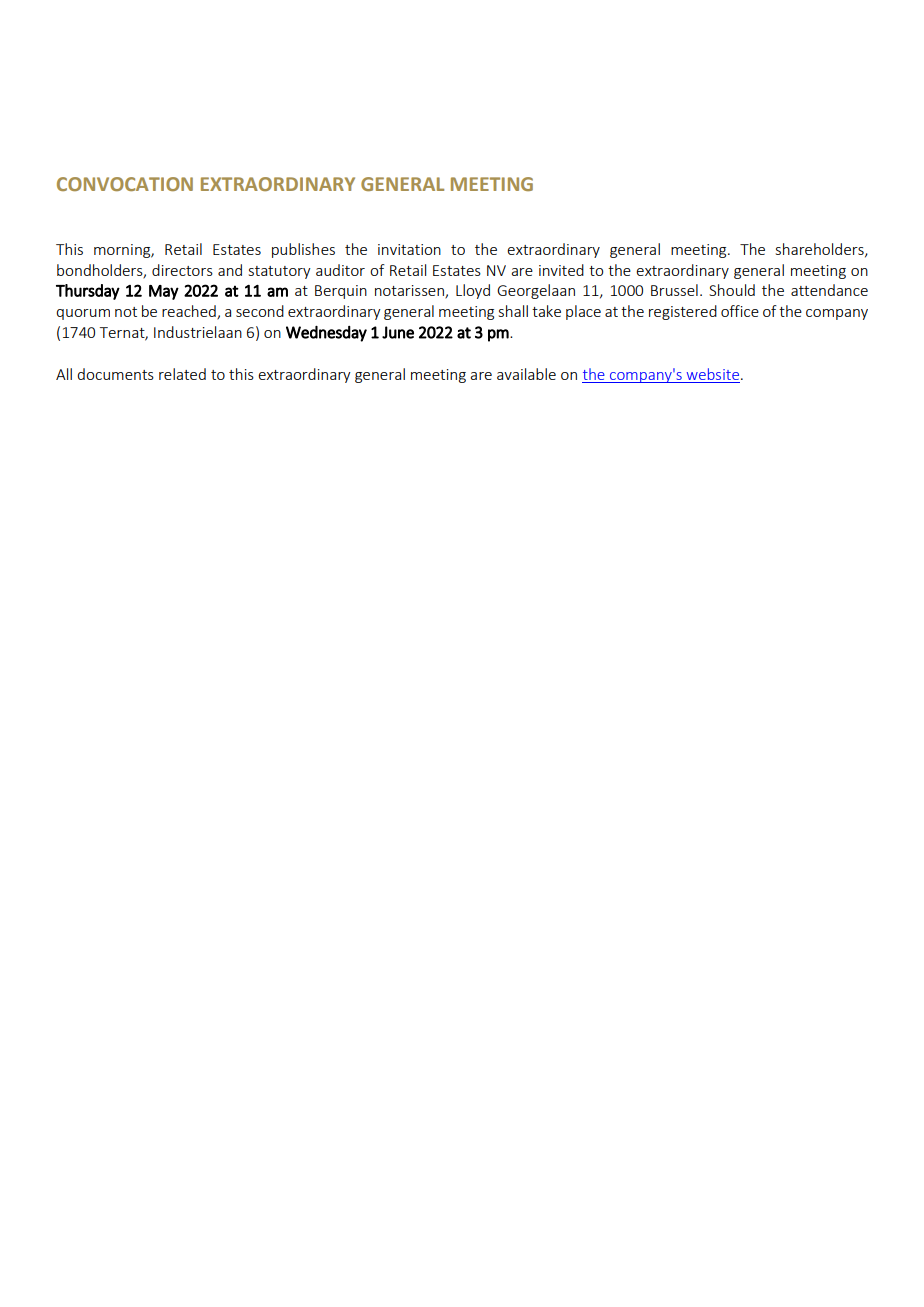 The image size is (924, 1307). I want to click on publishes, so click(303, 250).
